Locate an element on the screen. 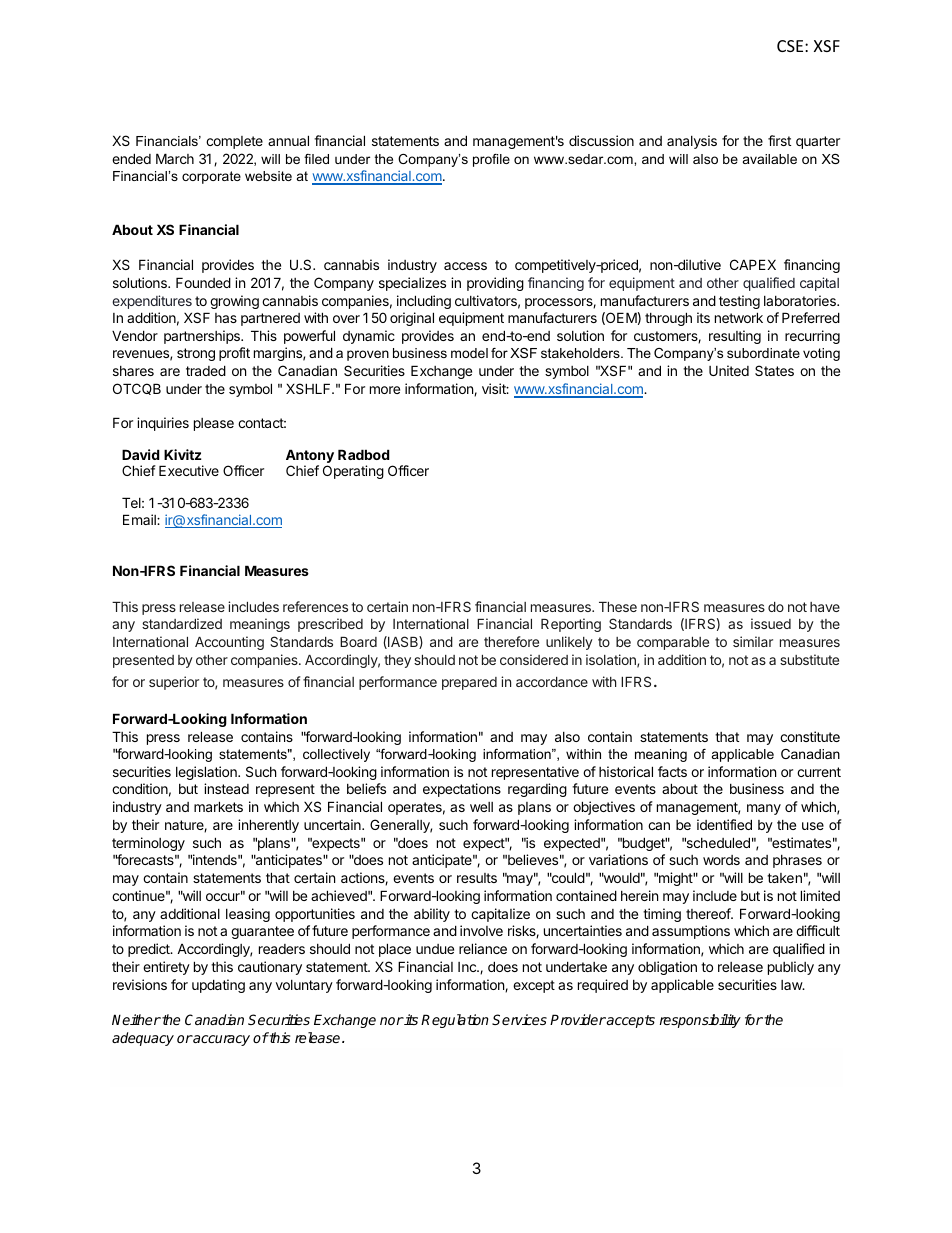 This screenshot has width=952, height=1233. resulting is located at coordinates (735, 337).
